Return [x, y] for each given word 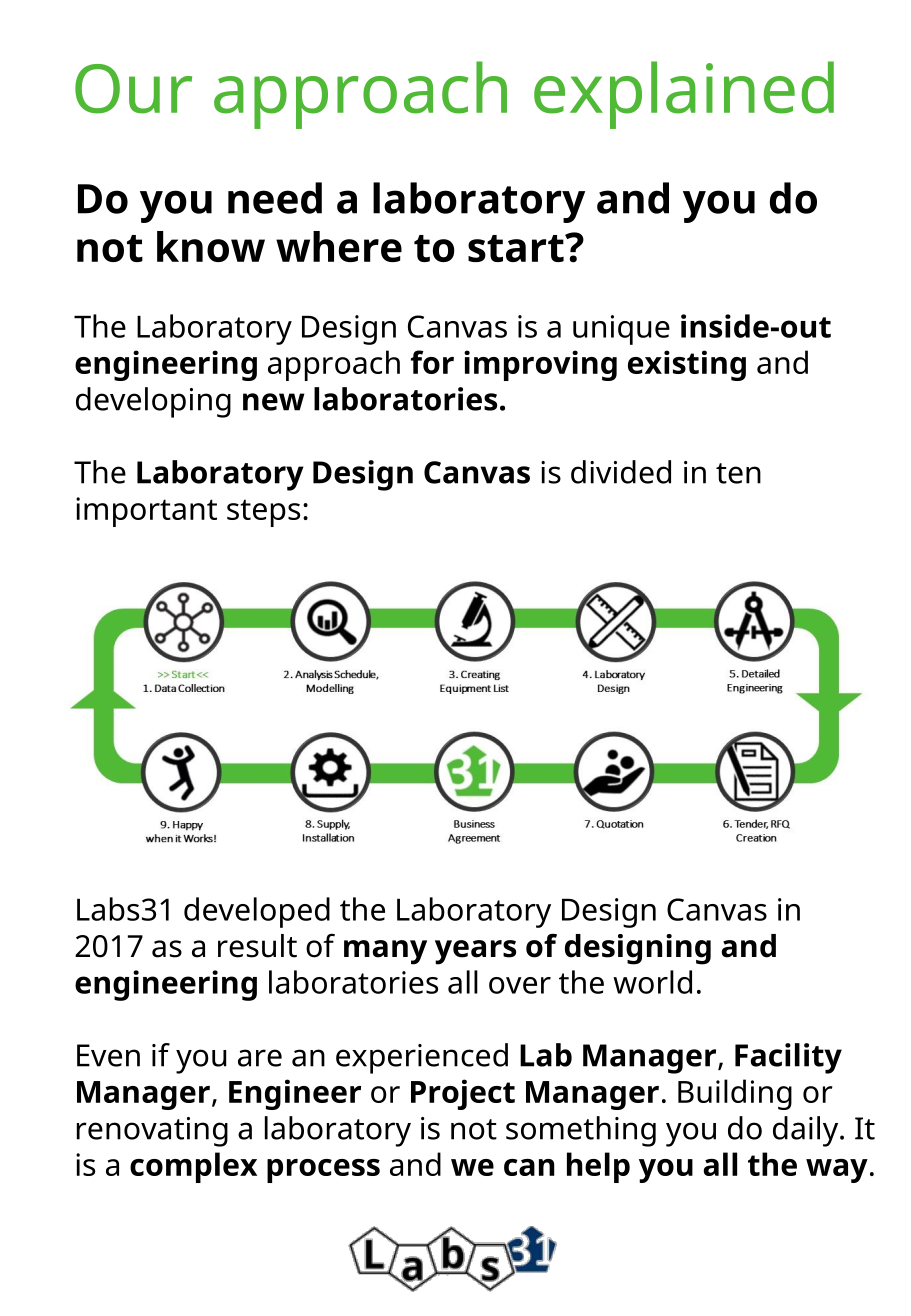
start [517, 248]
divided [621, 472]
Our [133, 89]
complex [193, 1167]
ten [738, 473]
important [146, 512]
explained [684, 95]
